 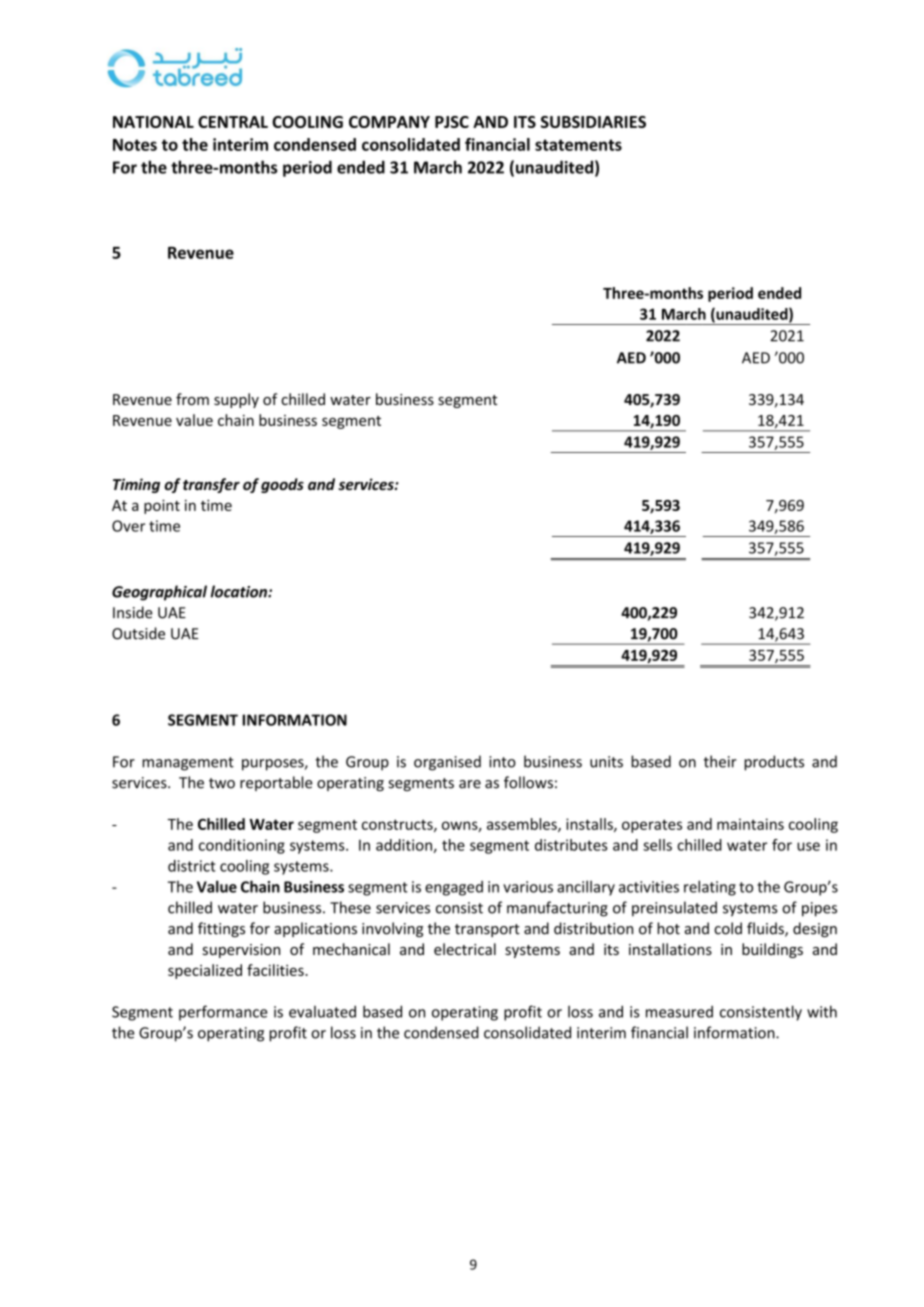 What do you see at coordinates (465, 949) in the document?
I see `electrical` at bounding box center [465, 949].
